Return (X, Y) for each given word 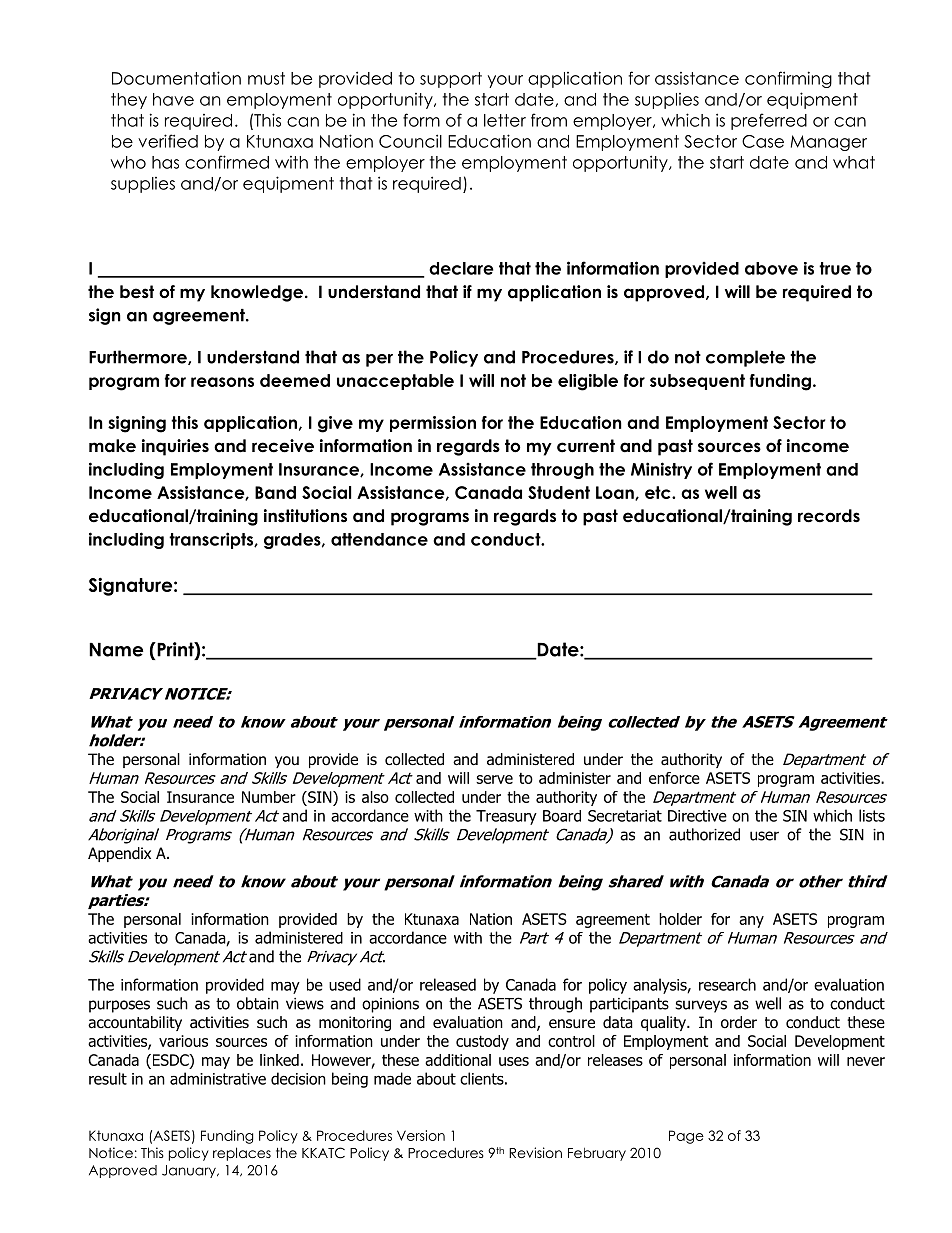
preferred (769, 121)
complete (745, 358)
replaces (242, 1154)
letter (505, 120)
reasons (222, 382)
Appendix (119, 854)
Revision (535, 1152)
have (173, 99)
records (829, 516)
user (764, 836)
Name (116, 650)
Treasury (506, 817)
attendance (379, 539)
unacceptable (395, 382)
